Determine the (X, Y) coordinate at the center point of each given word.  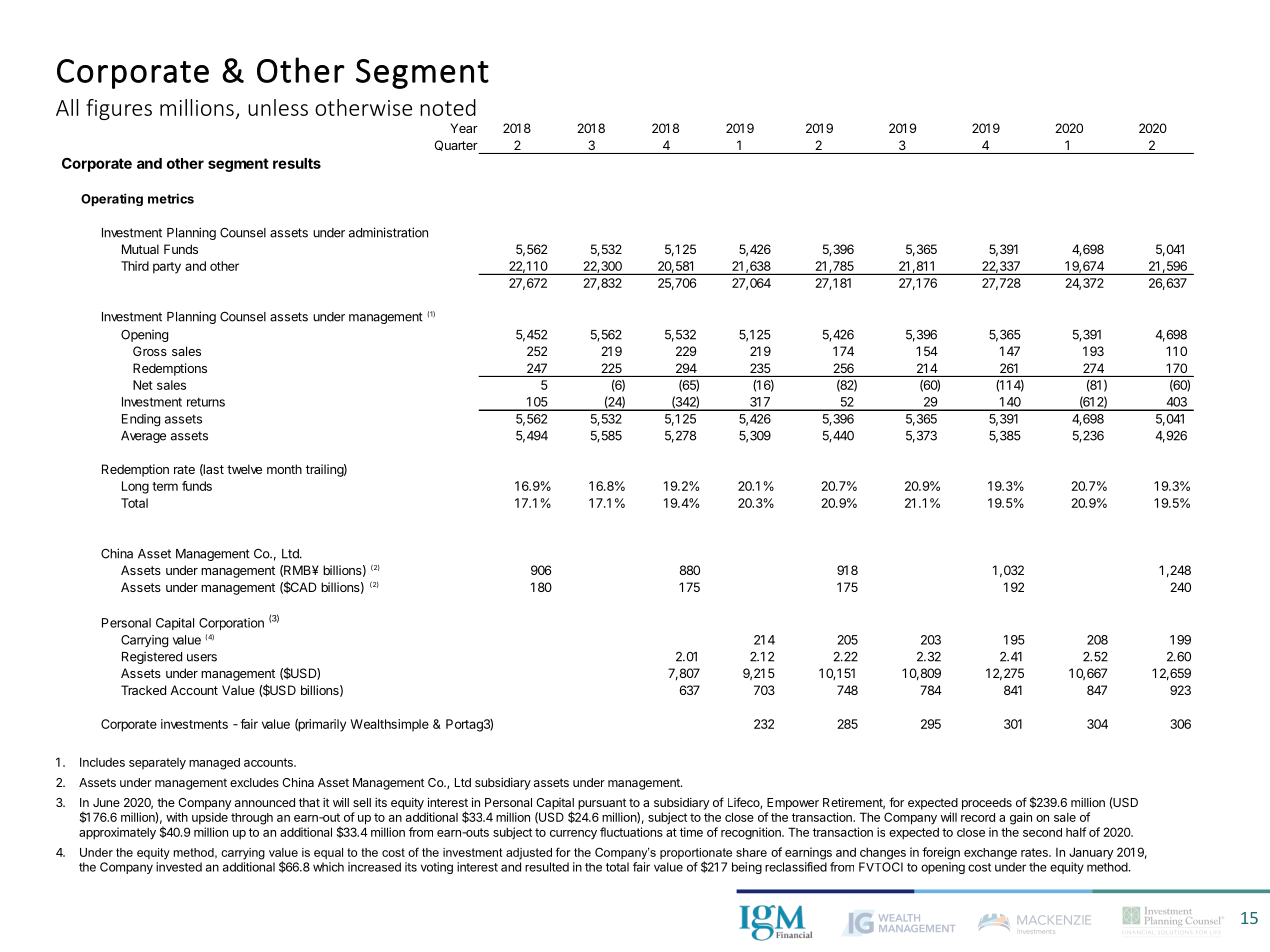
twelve (244, 469)
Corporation (231, 624)
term (165, 486)
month (284, 469)
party (167, 268)
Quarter (456, 145)
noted (448, 107)
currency (573, 835)
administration (388, 232)
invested (179, 867)
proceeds (987, 804)
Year (464, 128)
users (202, 658)
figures (119, 109)
